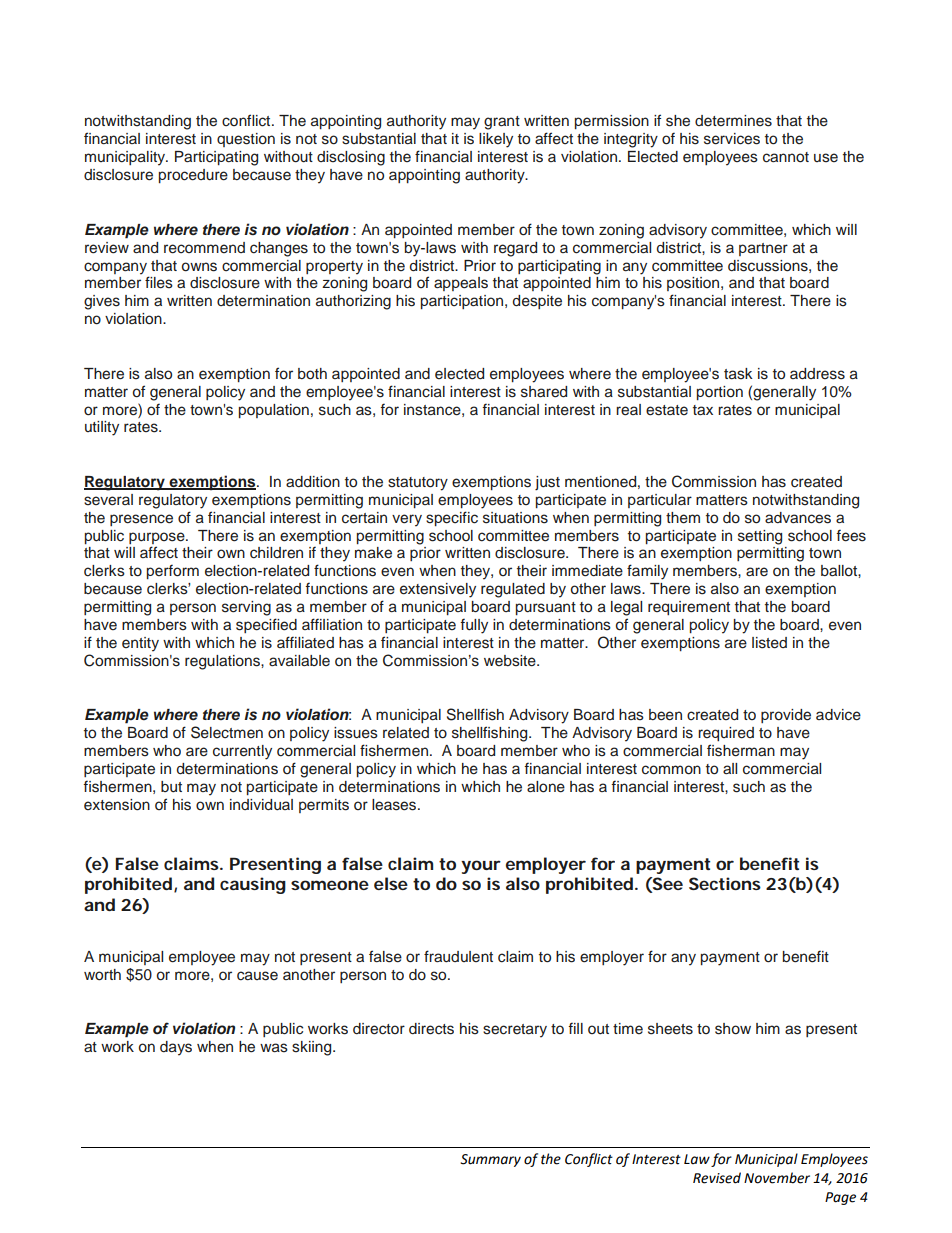 The height and width of the image is (1233, 952). I want to click on procedure, so click(193, 176).
